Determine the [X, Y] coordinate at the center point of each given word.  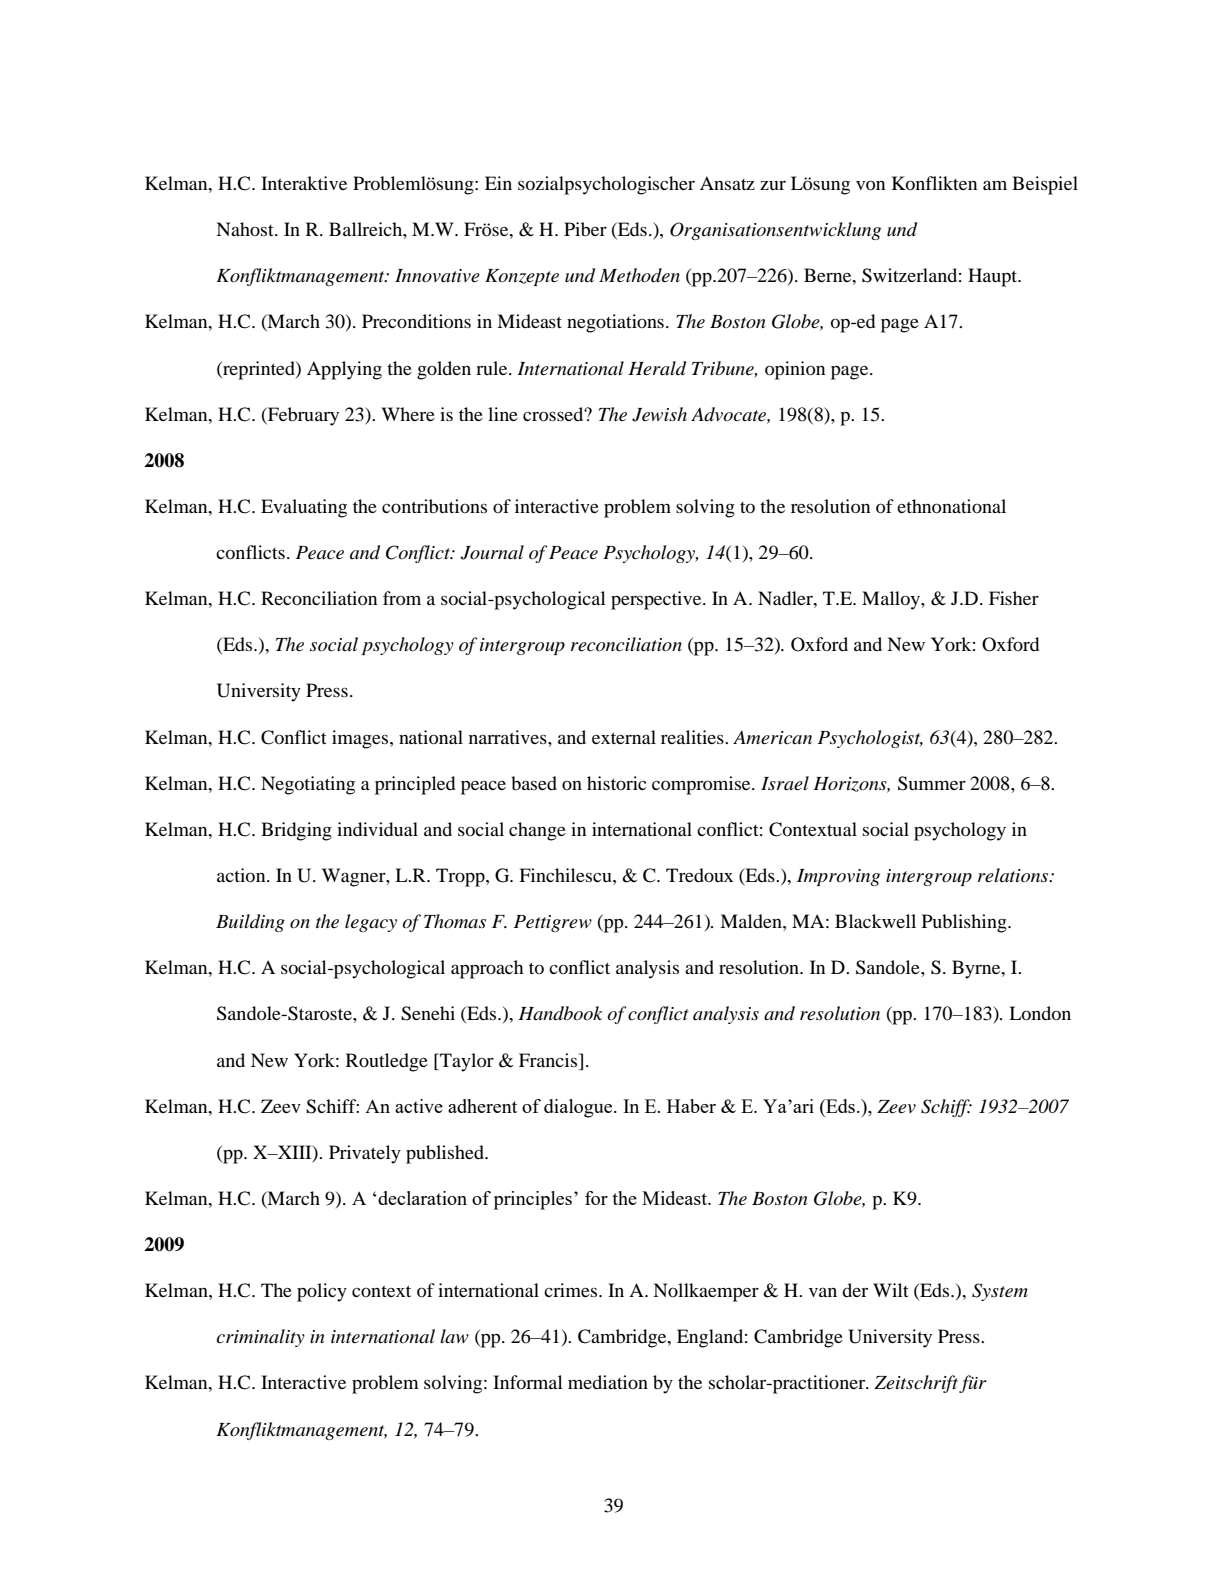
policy [322, 1292]
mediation [608, 1382]
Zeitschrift [916, 1384]
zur [773, 185]
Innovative [437, 276]
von [870, 185]
